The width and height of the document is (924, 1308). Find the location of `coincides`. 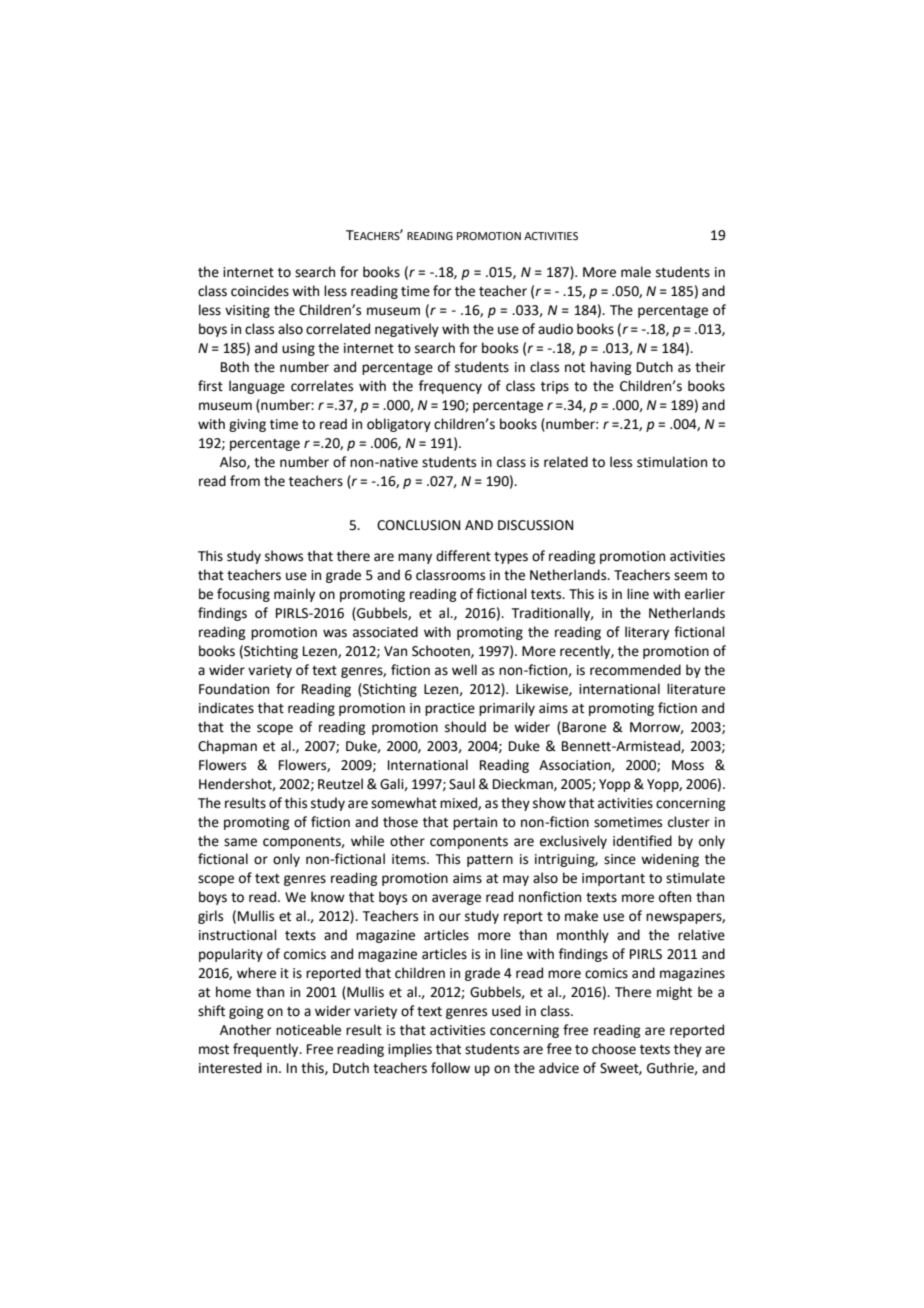

coincides is located at coordinates (260, 291).
